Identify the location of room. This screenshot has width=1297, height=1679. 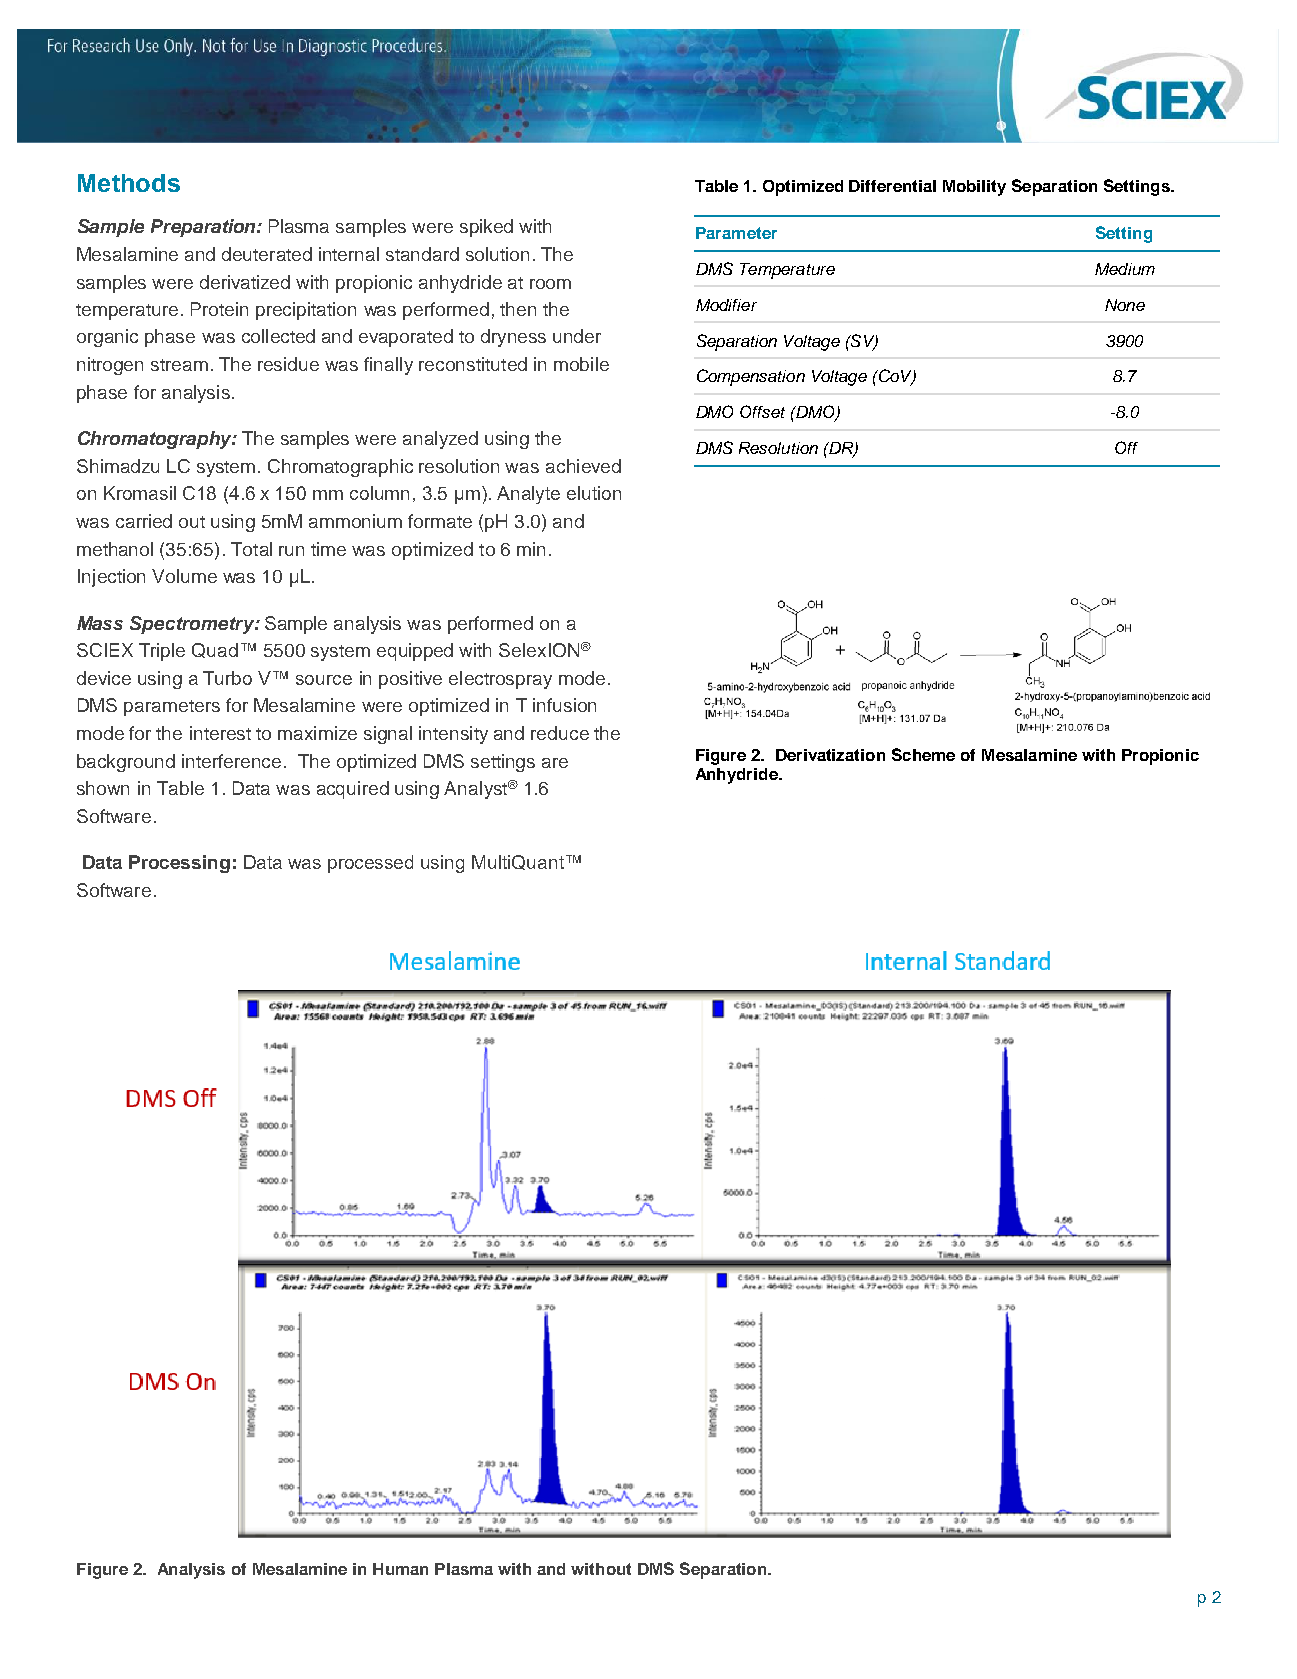
(550, 284).
